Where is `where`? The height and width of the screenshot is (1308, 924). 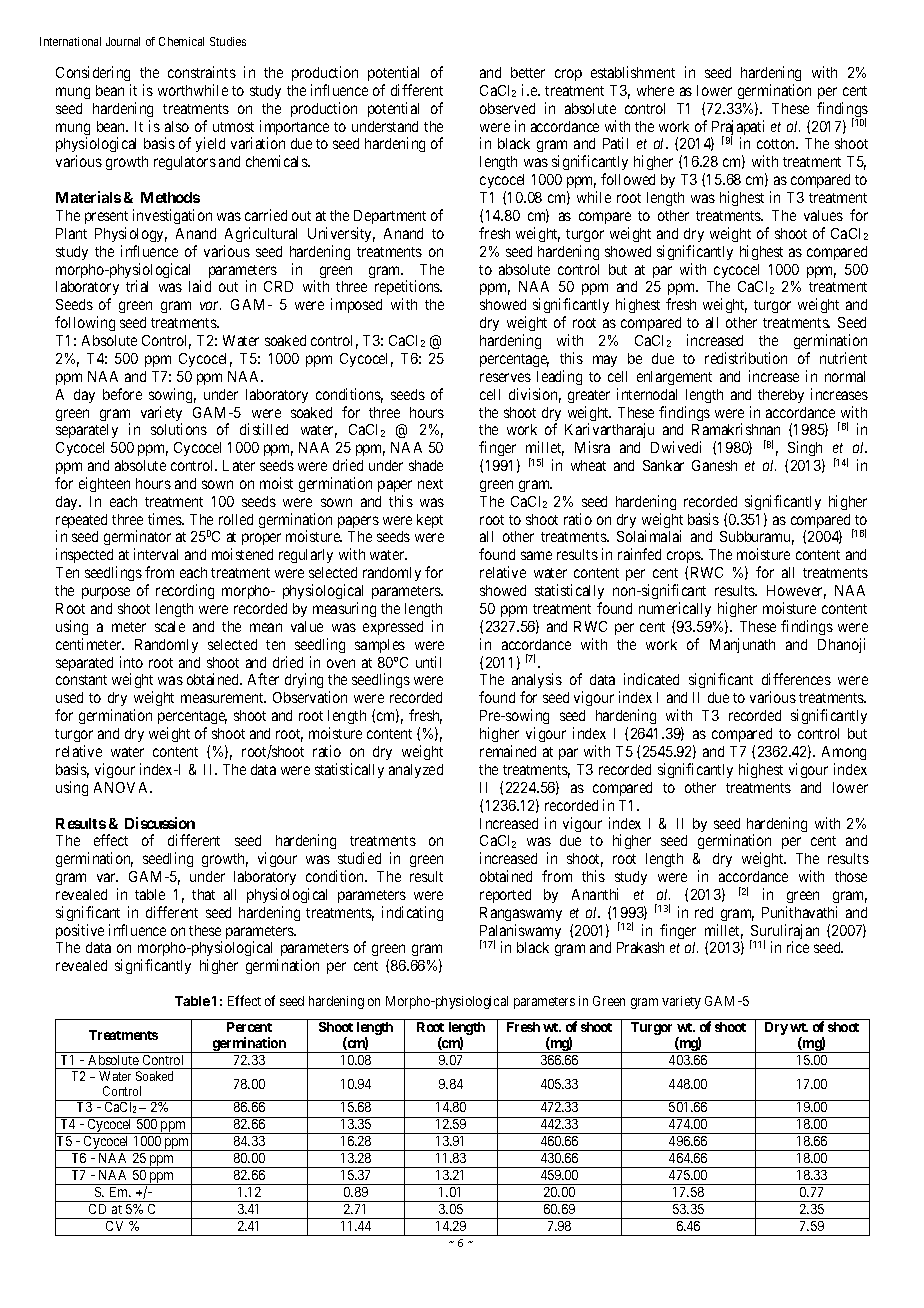
where is located at coordinates (655, 90).
